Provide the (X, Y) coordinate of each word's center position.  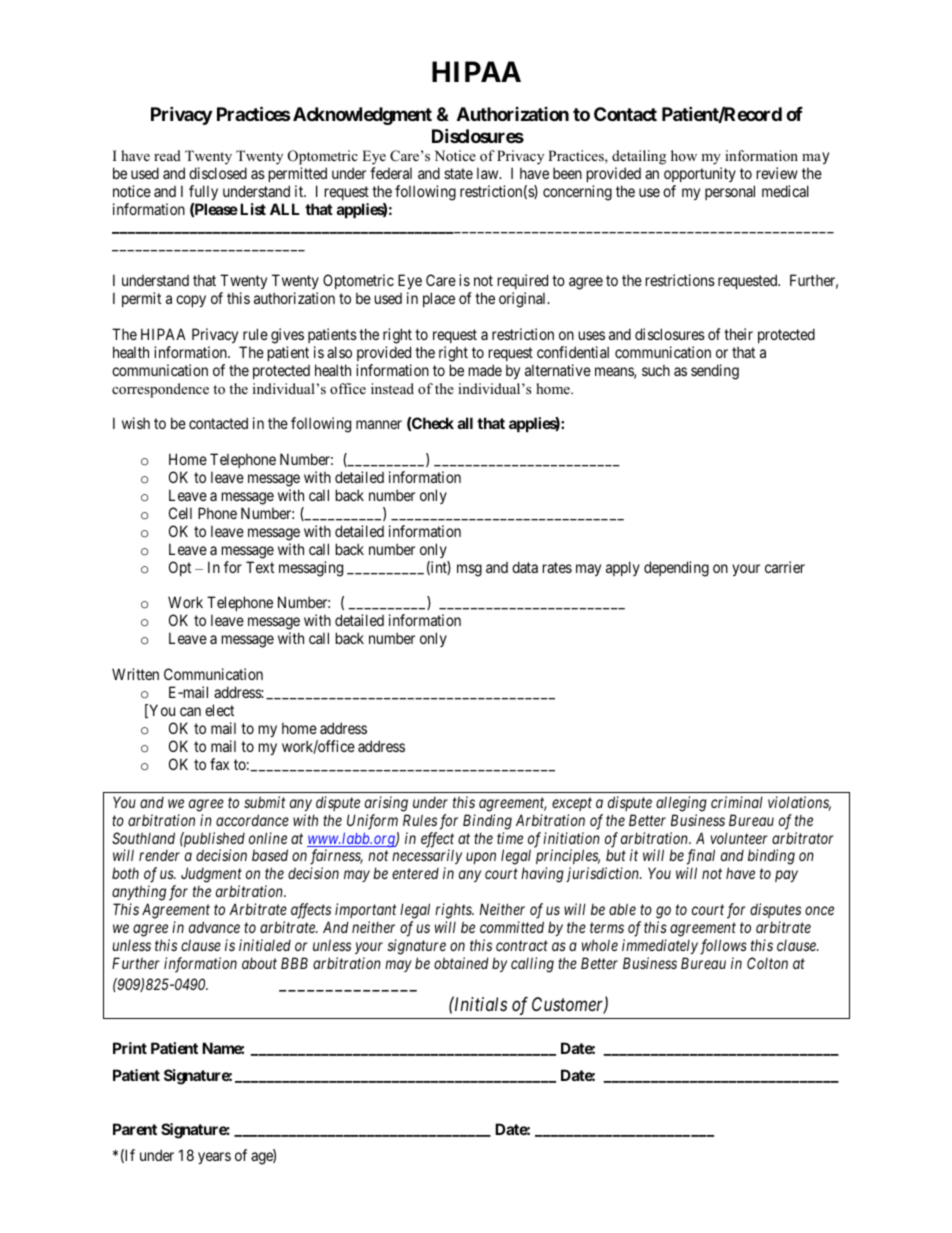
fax (219, 764)
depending (676, 569)
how (684, 155)
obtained (461, 963)
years (214, 1158)
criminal (737, 802)
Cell (180, 513)
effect (437, 841)
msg (469, 570)
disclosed (218, 173)
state (458, 173)
